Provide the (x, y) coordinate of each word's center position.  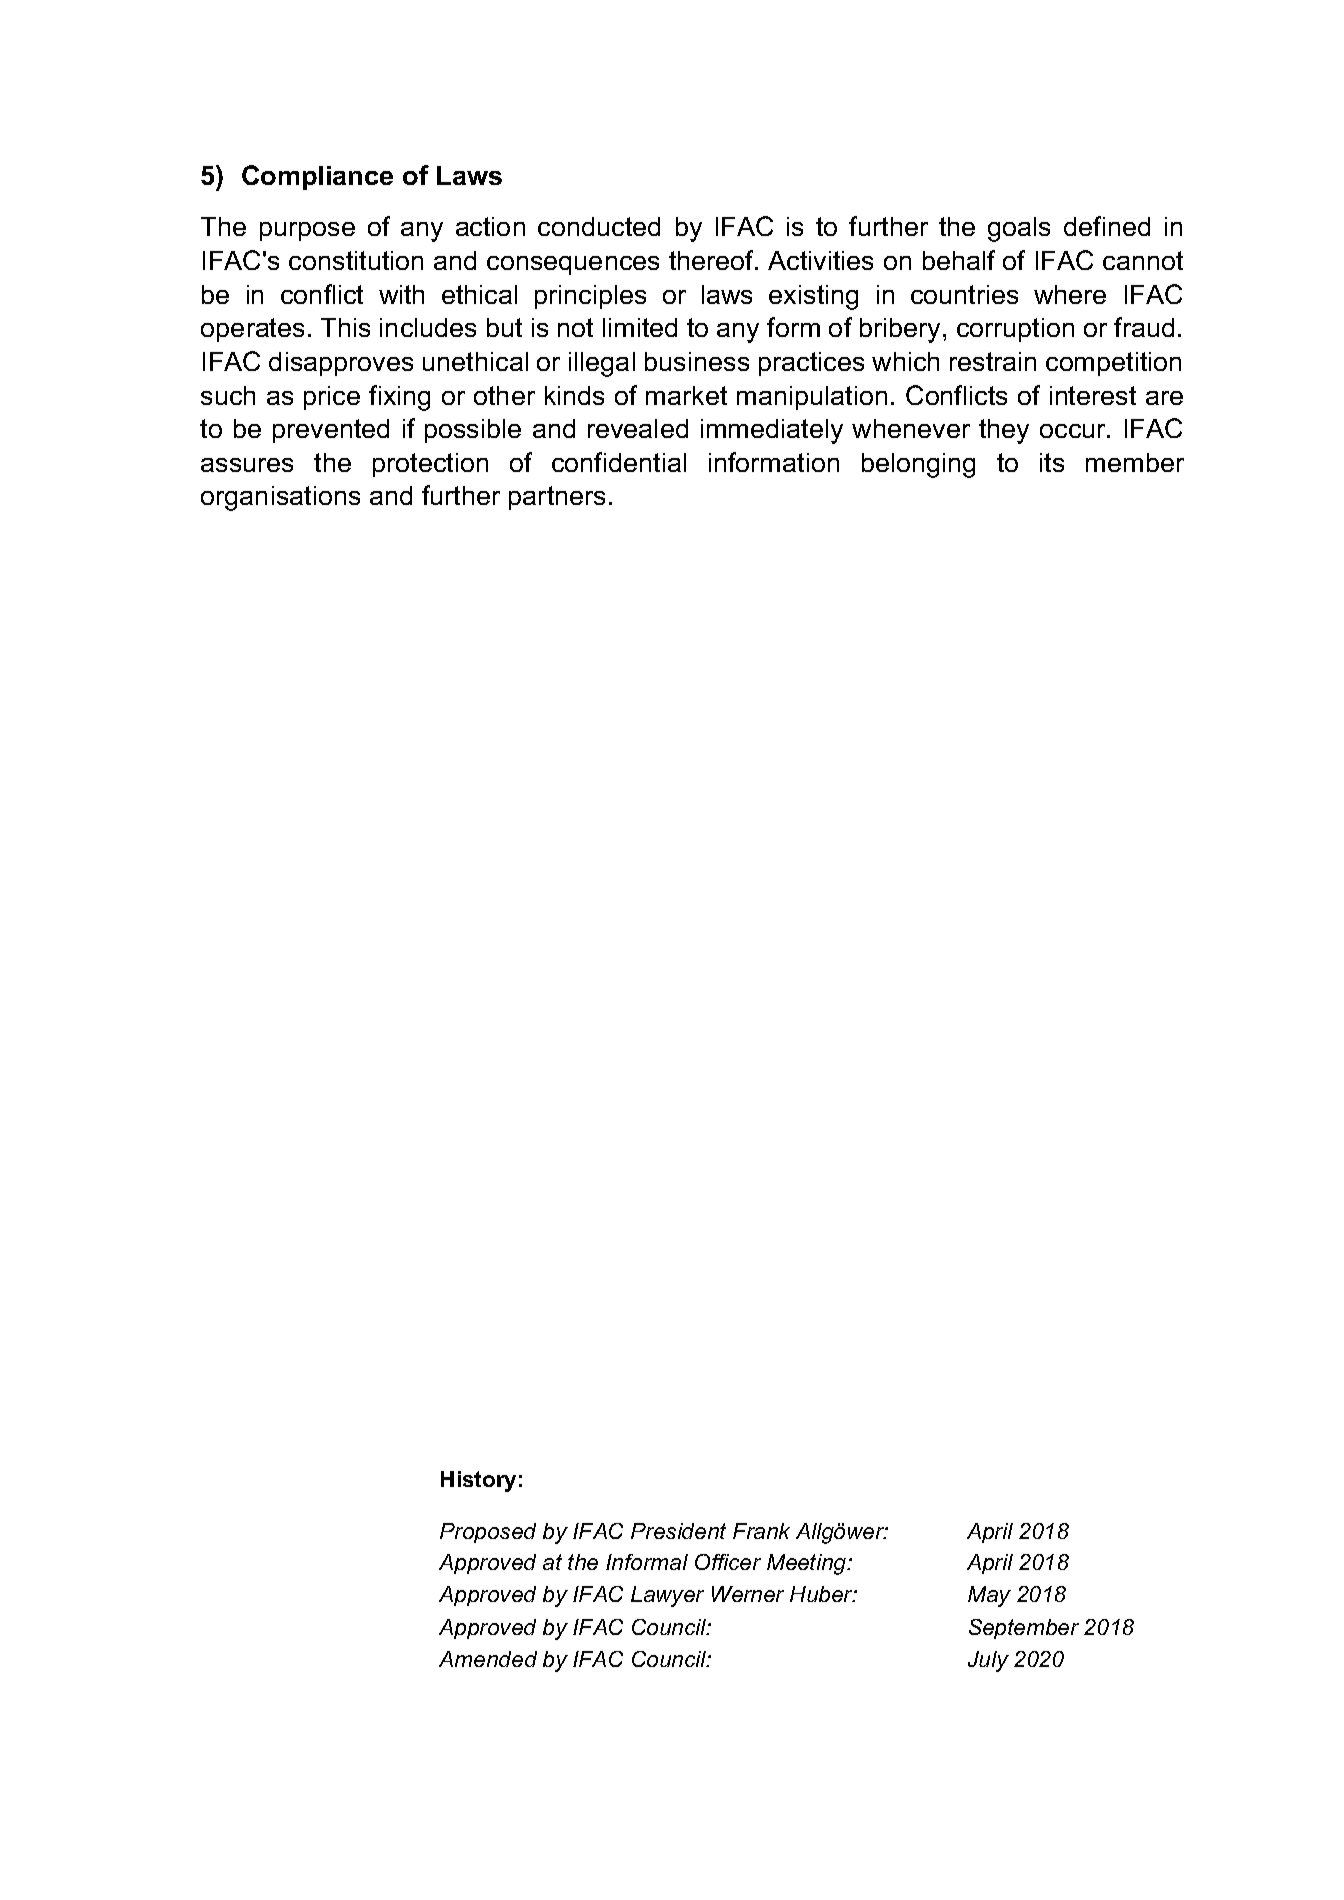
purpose (307, 231)
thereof (713, 260)
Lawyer (667, 1596)
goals (1019, 229)
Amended (488, 1659)
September (1024, 1629)
